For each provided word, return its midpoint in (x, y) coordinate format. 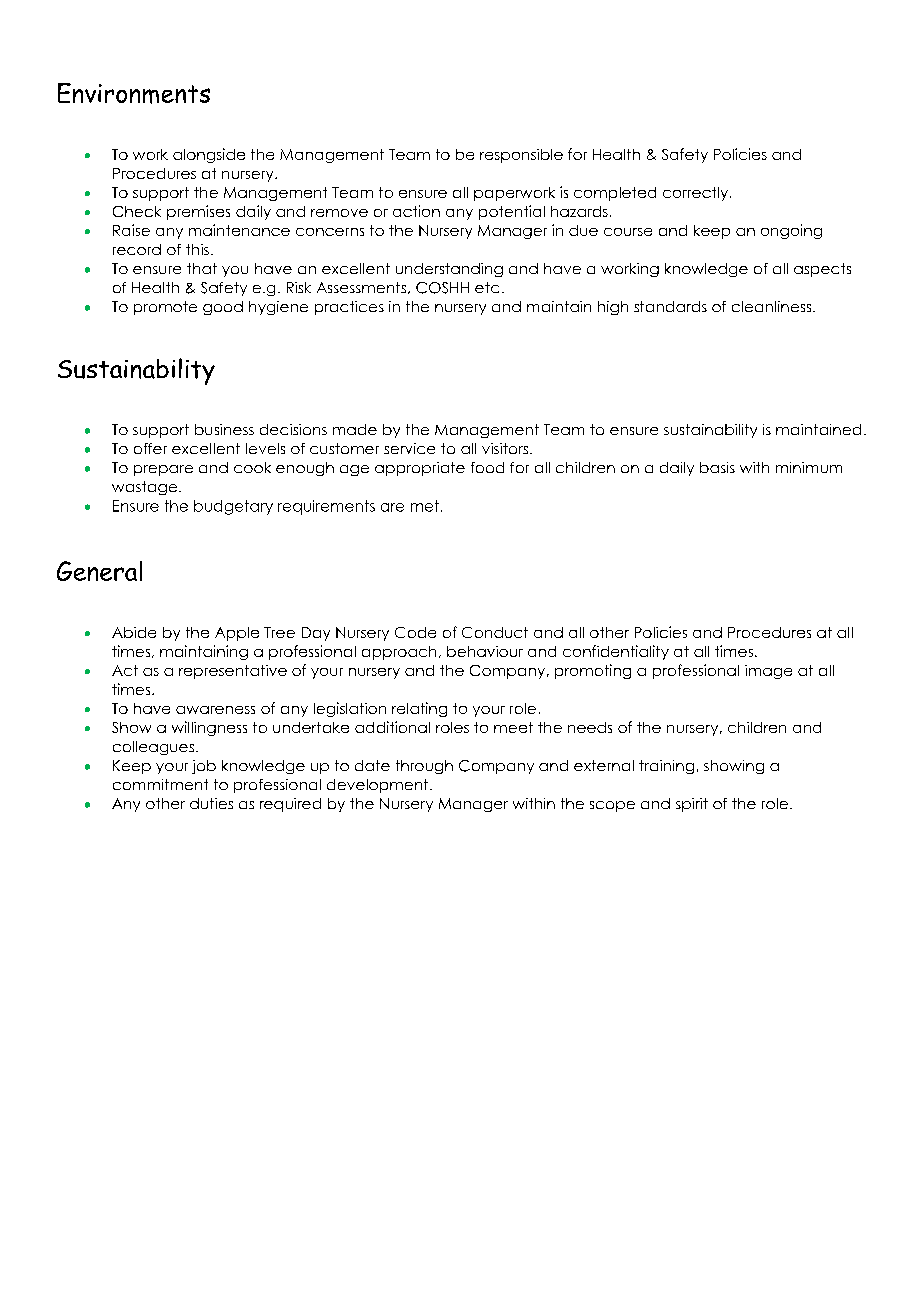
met (425, 506)
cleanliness (773, 306)
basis (717, 467)
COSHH (442, 288)
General (99, 571)
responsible (521, 156)
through (424, 767)
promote (165, 308)
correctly (697, 194)
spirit (692, 805)
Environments (134, 93)
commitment (160, 784)
